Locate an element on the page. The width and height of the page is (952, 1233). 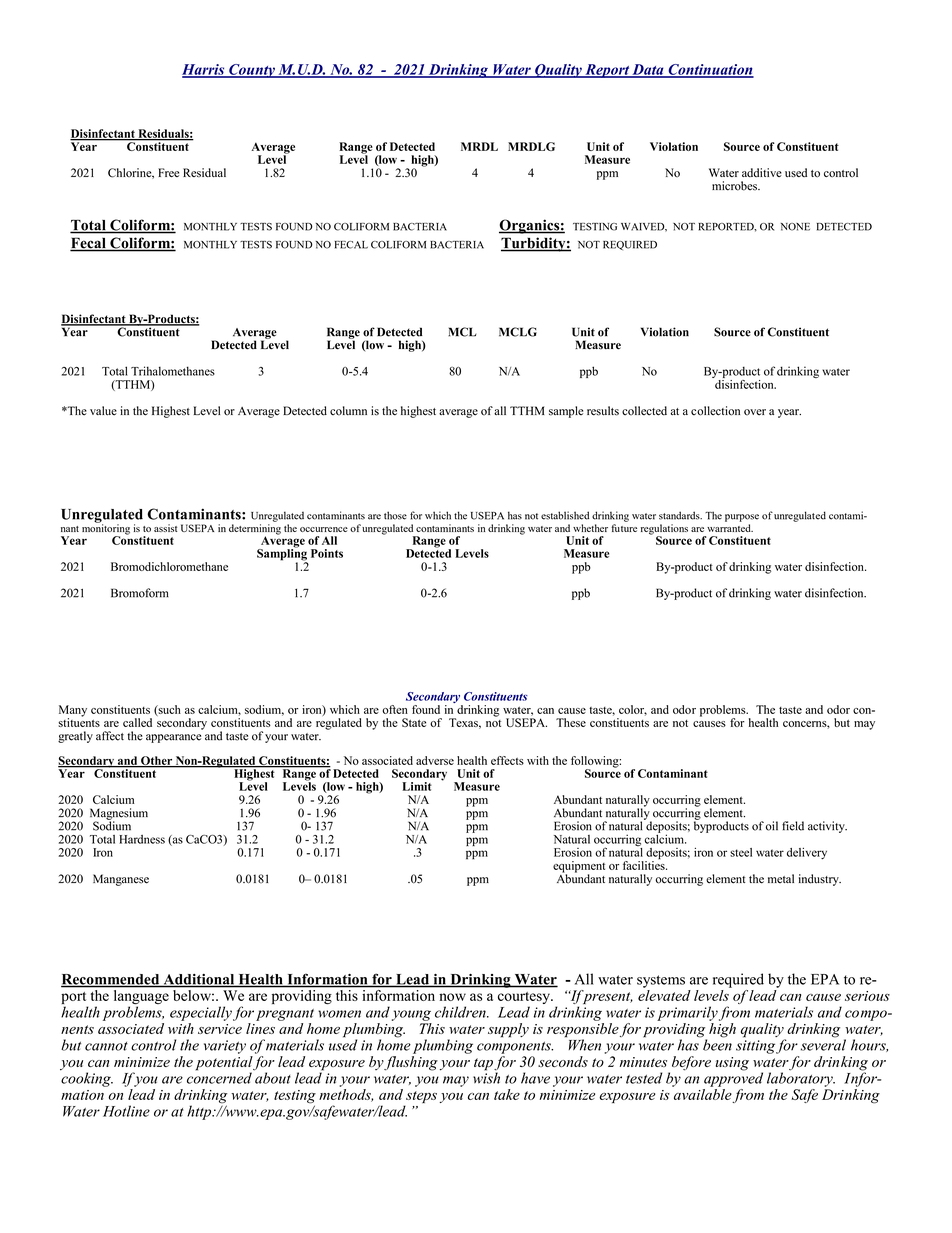
Other is located at coordinates (156, 761).
